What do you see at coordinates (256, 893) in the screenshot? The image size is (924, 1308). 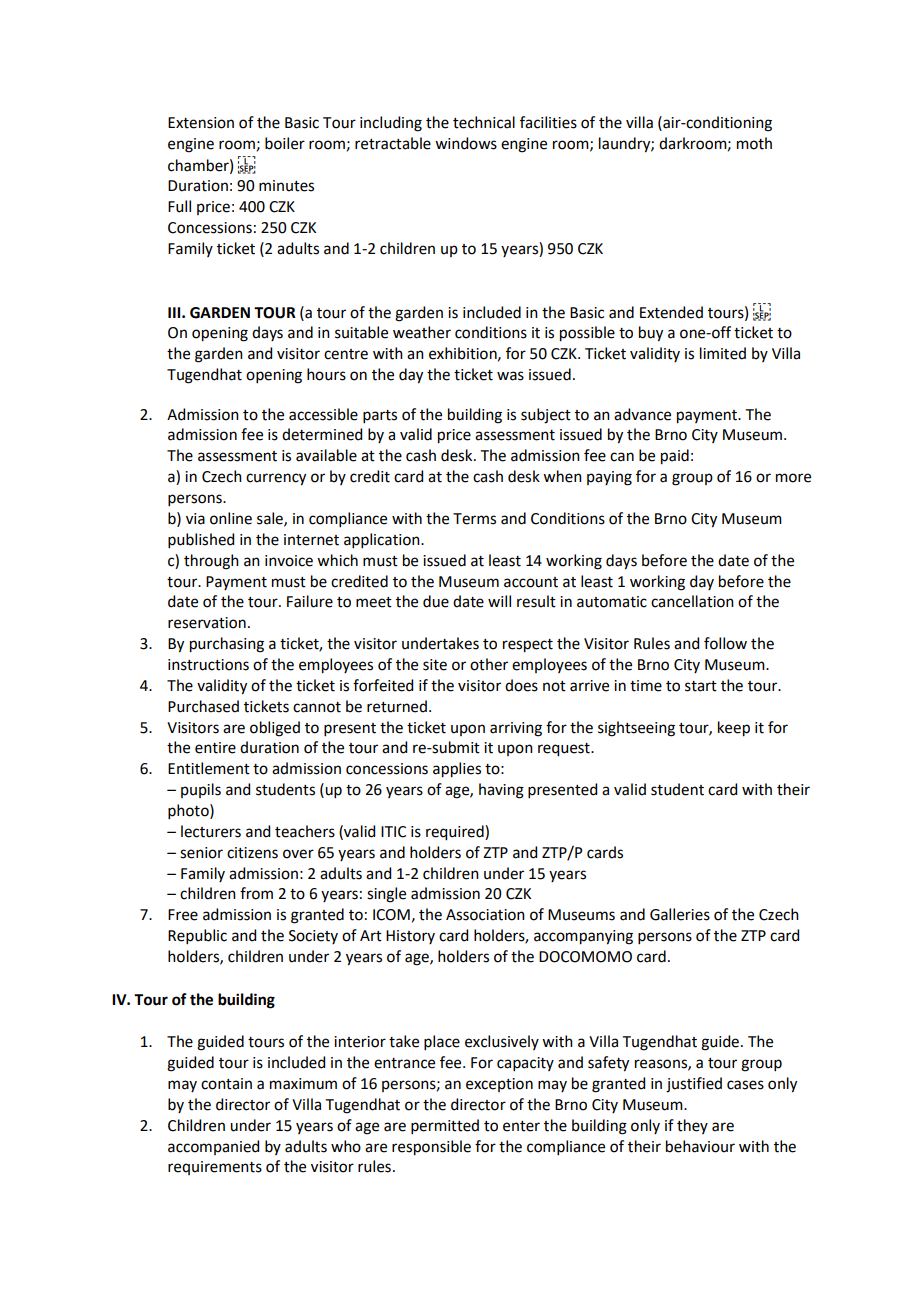 I see `from` at bounding box center [256, 893].
